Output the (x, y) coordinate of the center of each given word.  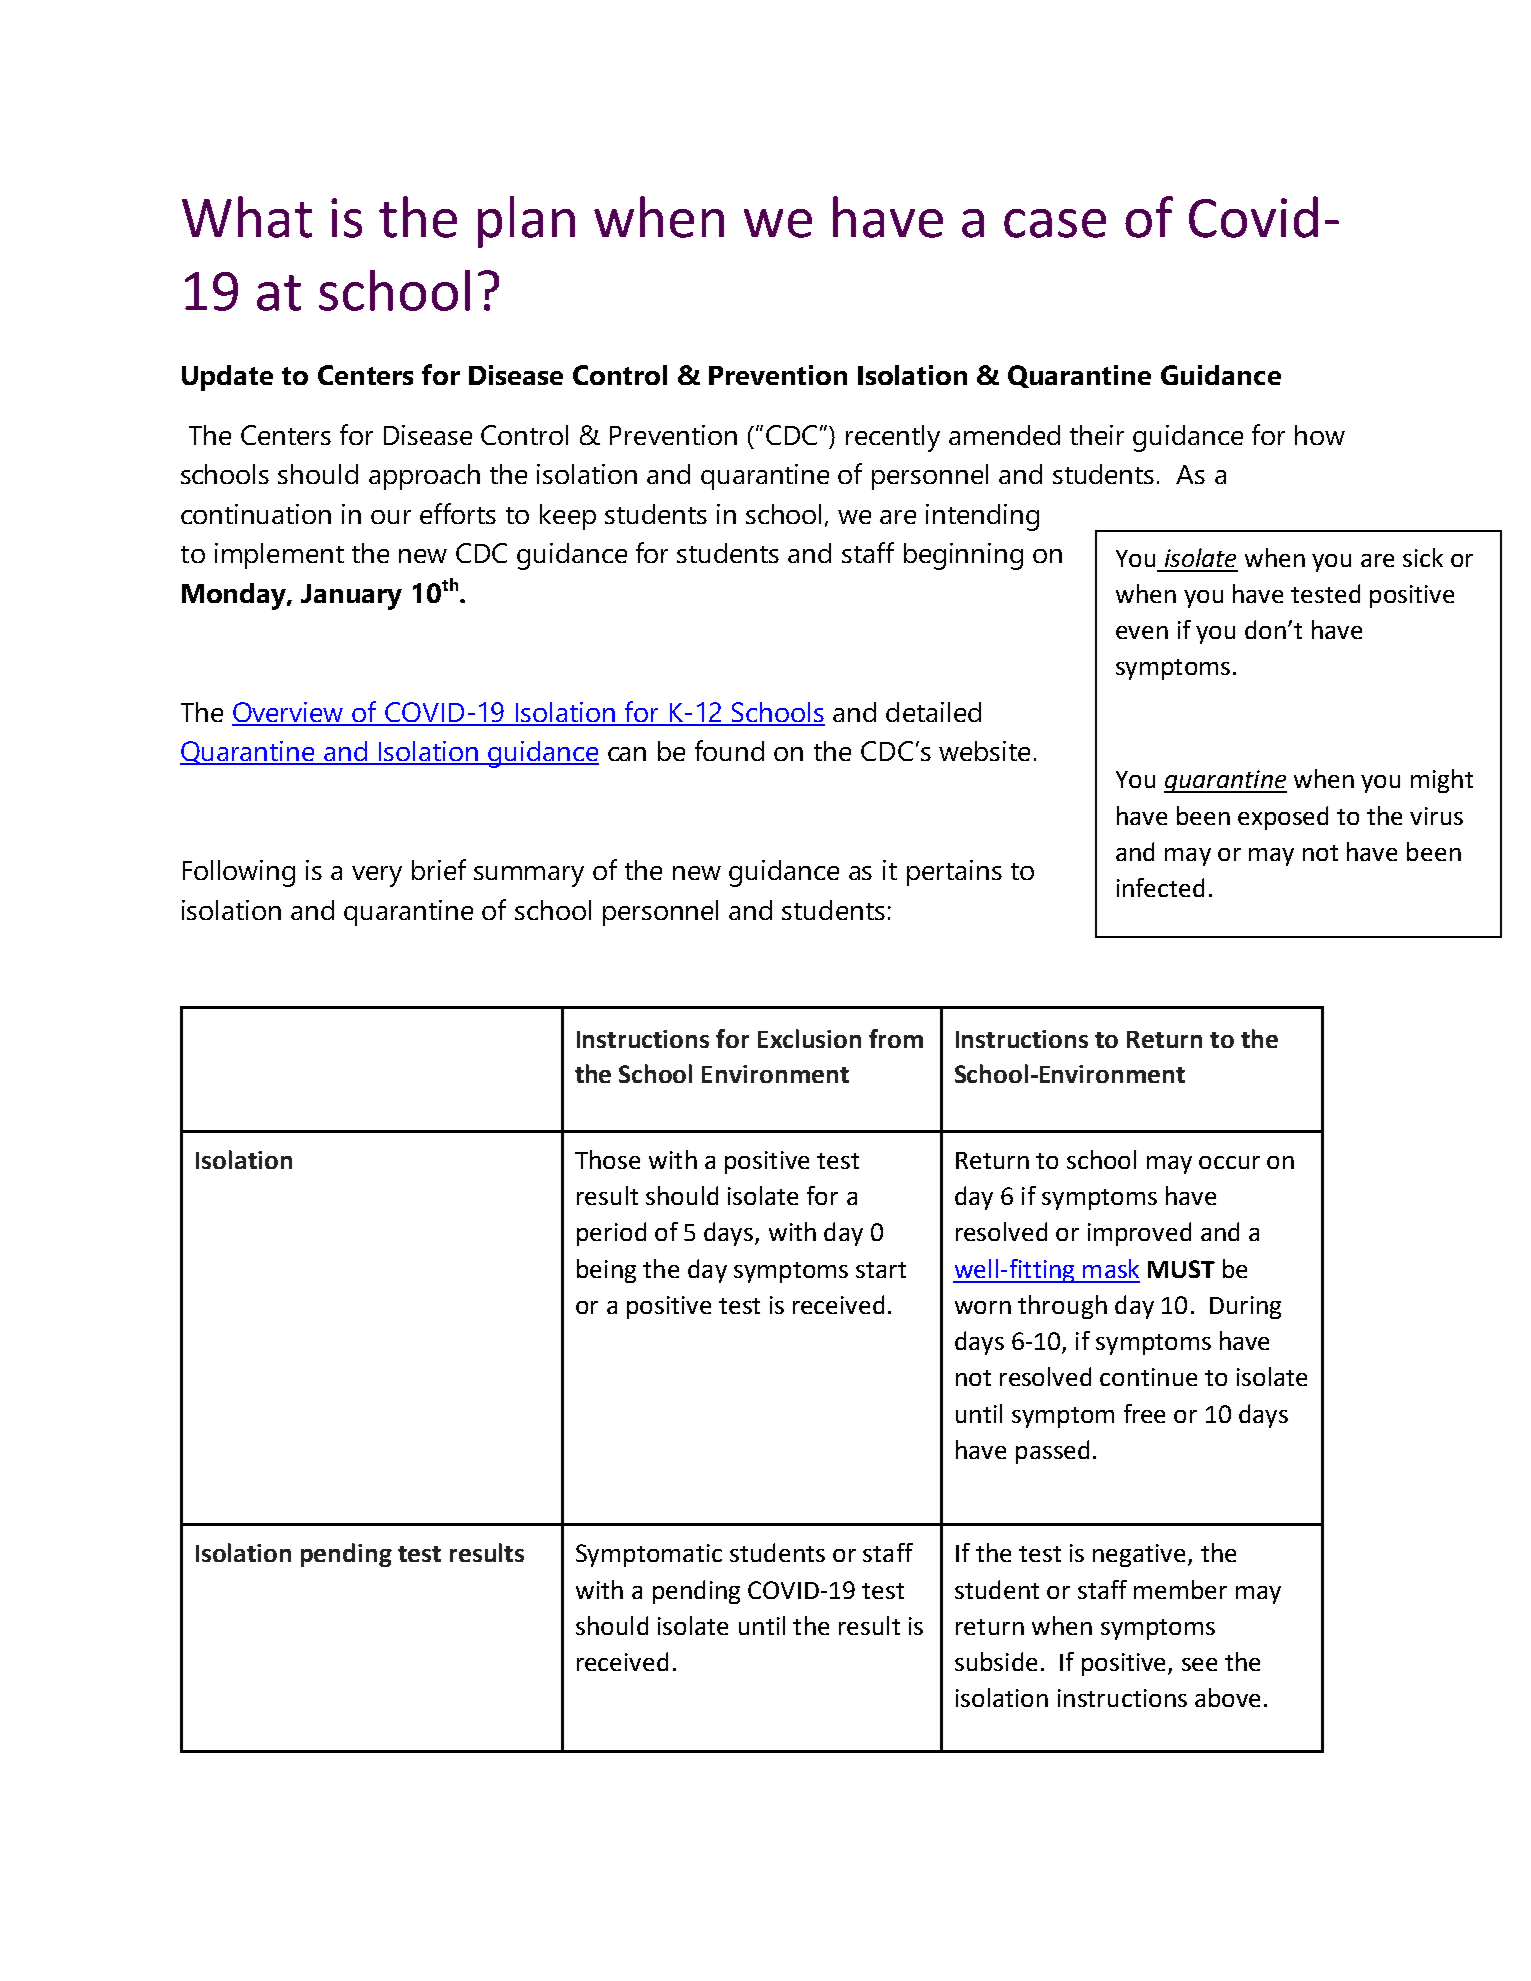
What (247, 217)
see (1199, 1664)
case (1055, 223)
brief (439, 869)
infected (1160, 887)
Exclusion (809, 1038)
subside (996, 1661)
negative (1141, 1555)
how (1320, 435)
